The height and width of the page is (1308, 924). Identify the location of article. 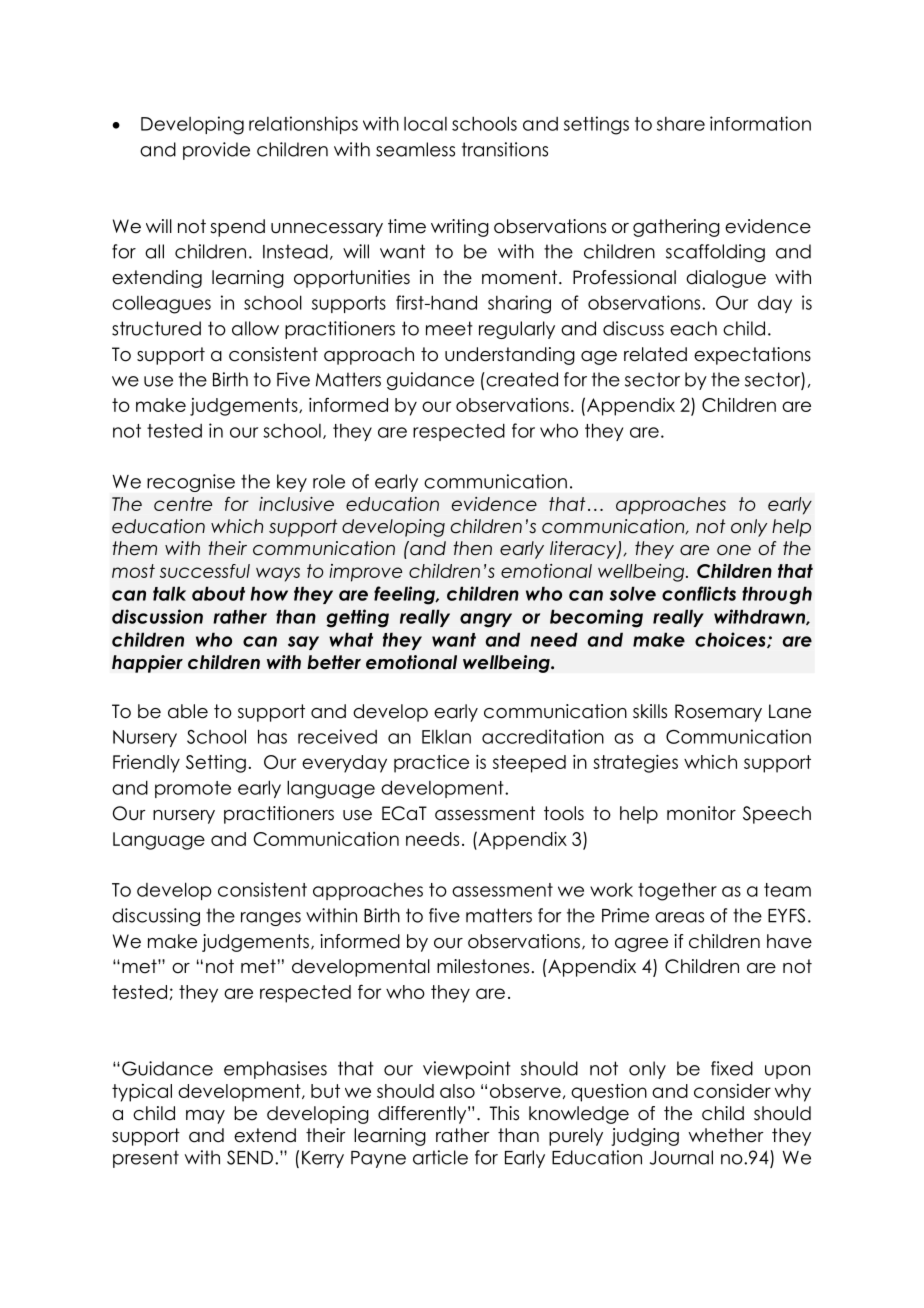
(440, 1157).
